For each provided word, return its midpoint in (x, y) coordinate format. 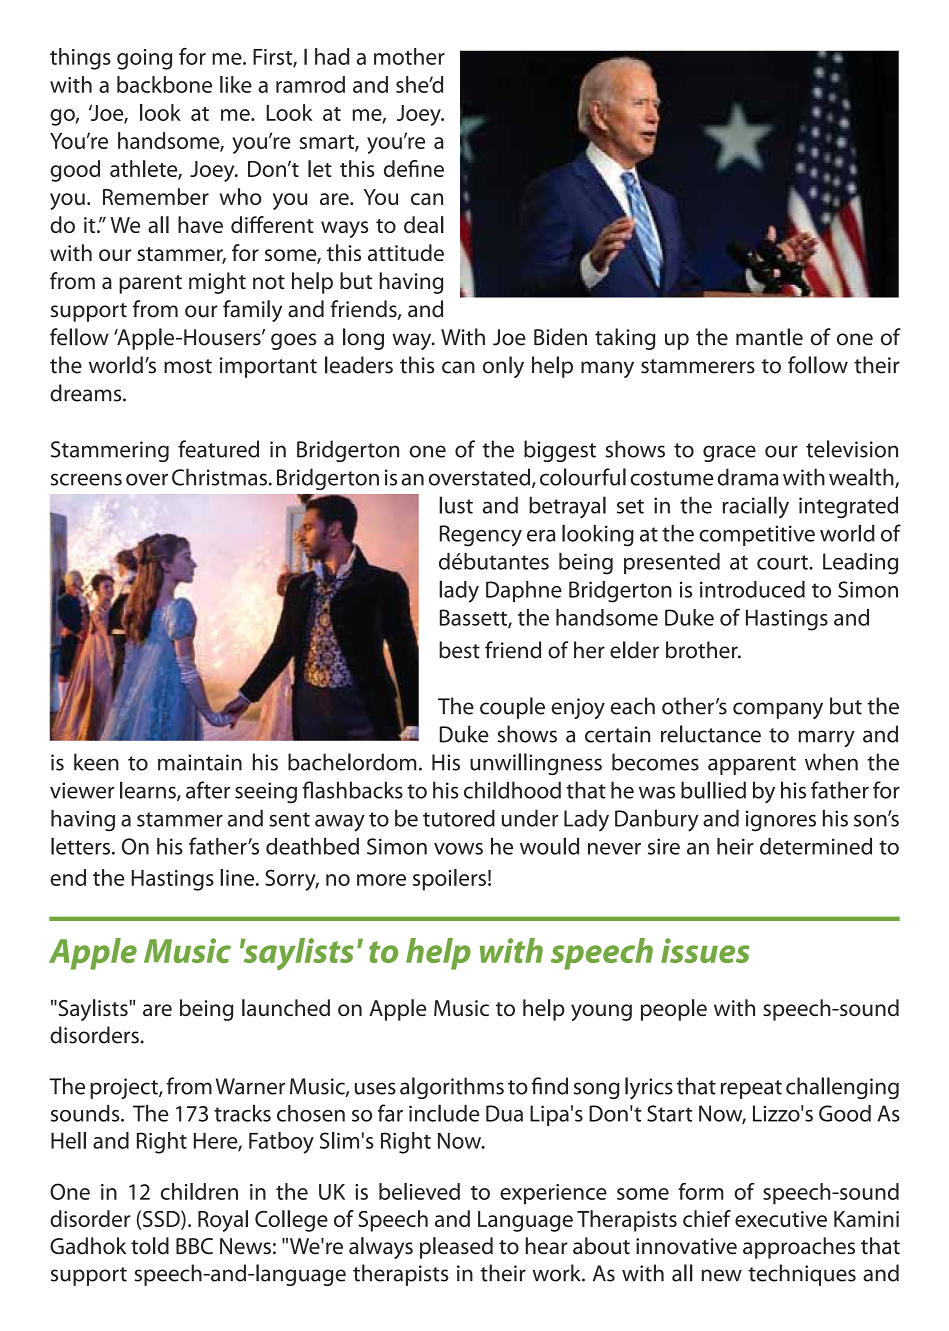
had (332, 56)
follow (818, 365)
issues (705, 950)
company (778, 710)
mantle (769, 337)
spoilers (449, 880)
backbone (164, 84)
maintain (200, 762)
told (150, 1246)
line (238, 877)
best (459, 650)
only (503, 367)
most (188, 366)
